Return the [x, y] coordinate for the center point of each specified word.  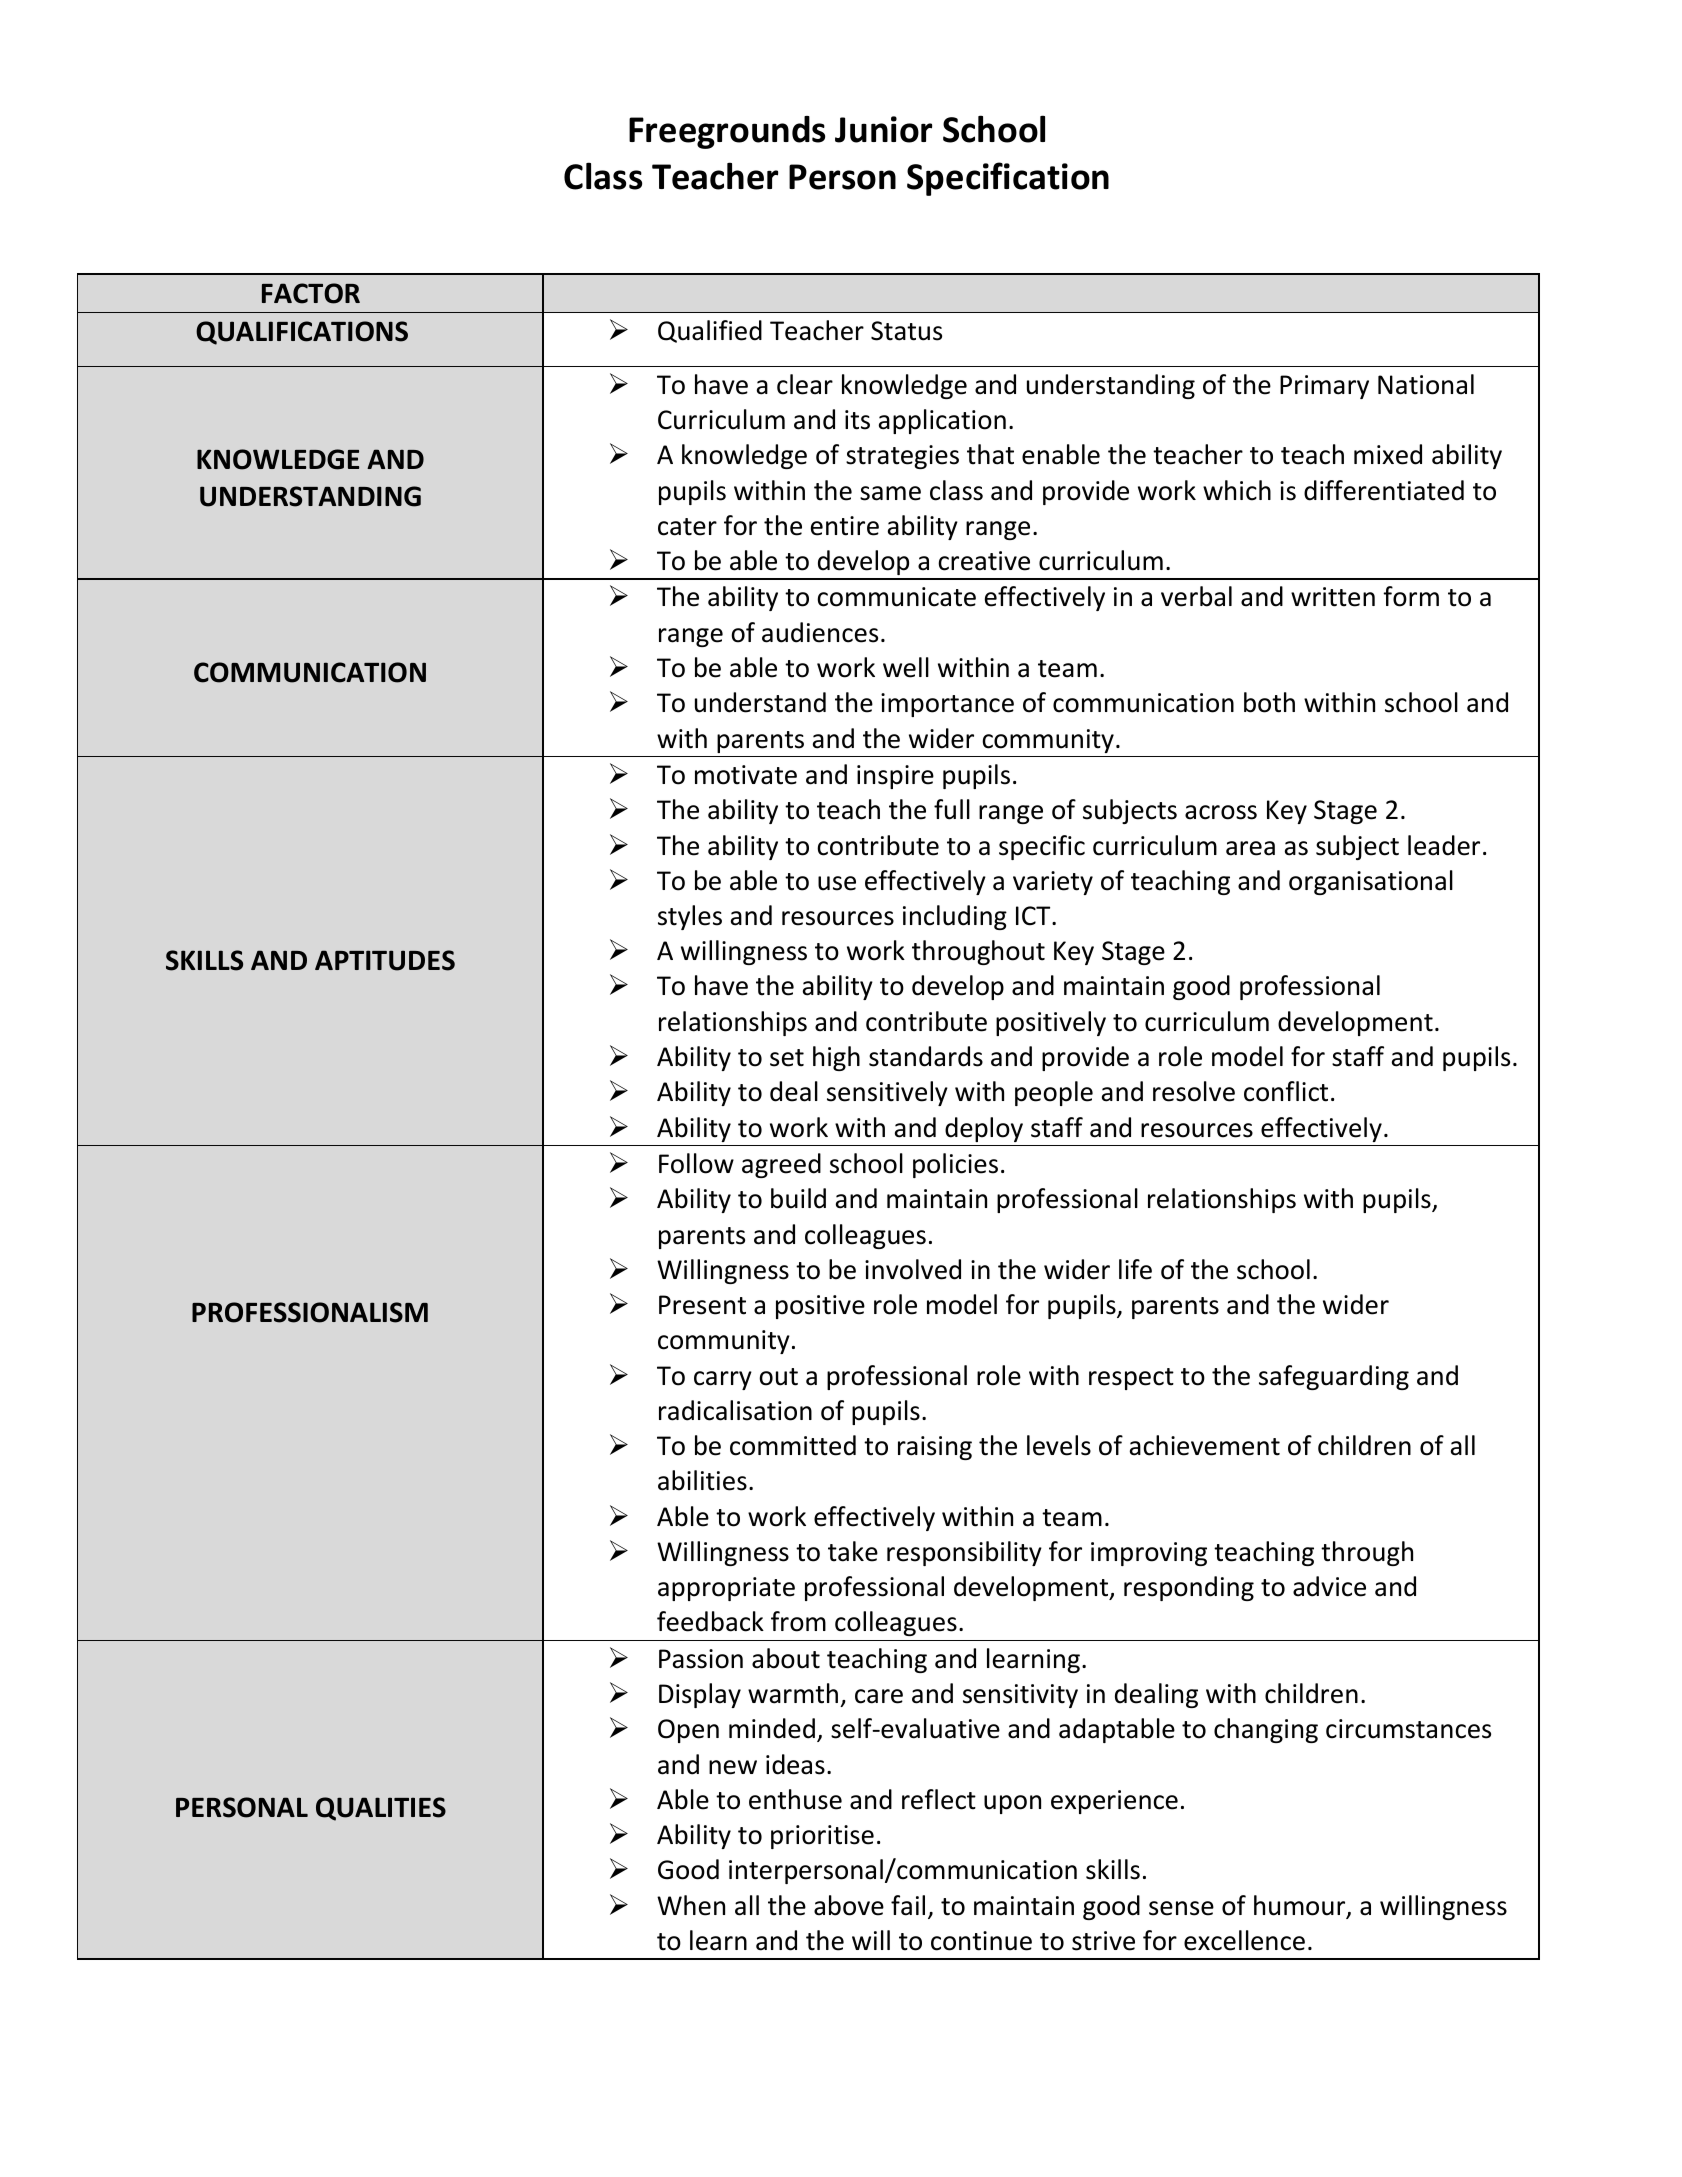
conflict [1286, 1091]
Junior [883, 129]
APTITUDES [385, 960]
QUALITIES [381, 1809]
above [849, 1905]
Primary [1324, 387]
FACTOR [311, 293]
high [836, 1058]
